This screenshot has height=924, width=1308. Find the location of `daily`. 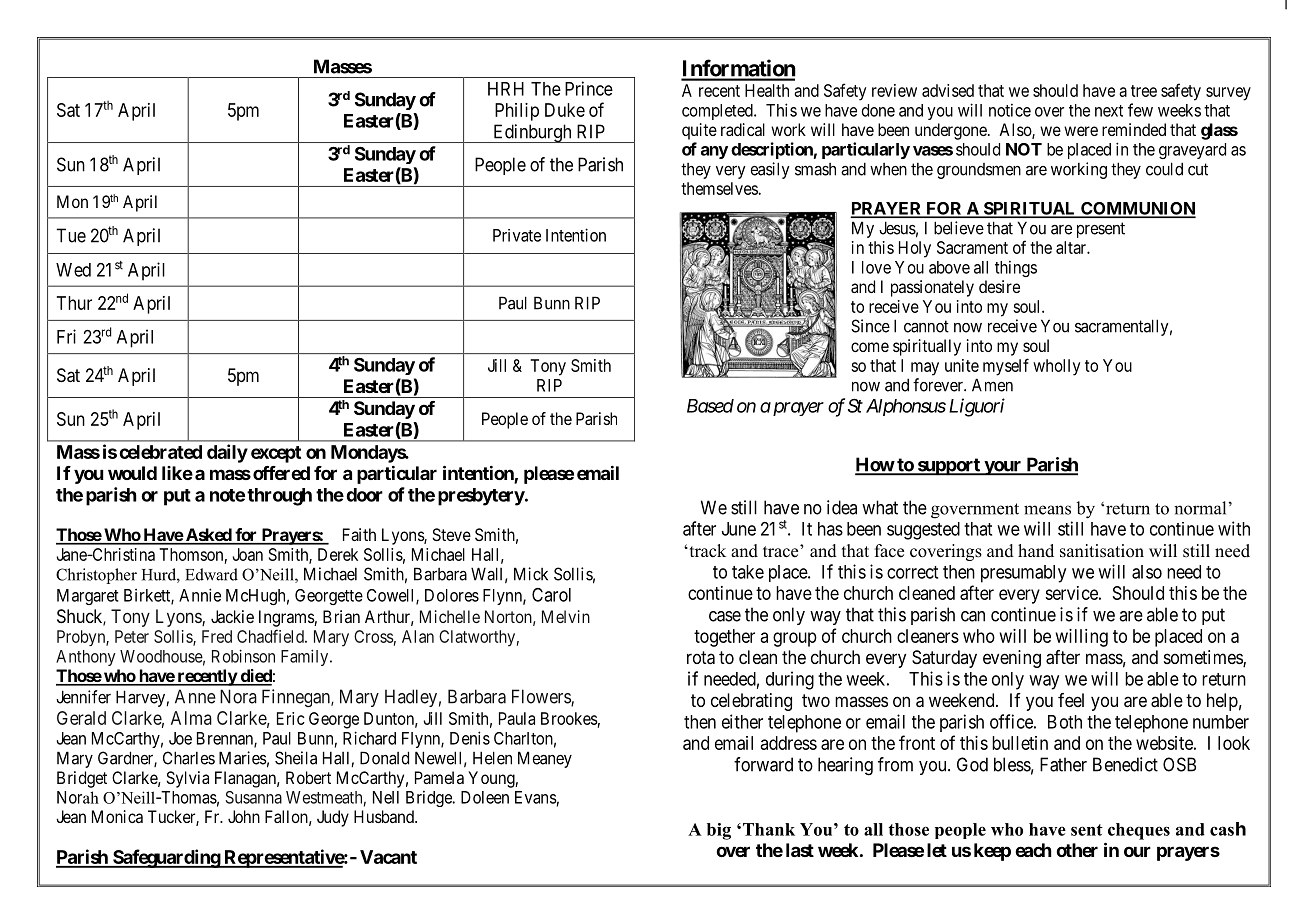

daily is located at coordinates (227, 453).
